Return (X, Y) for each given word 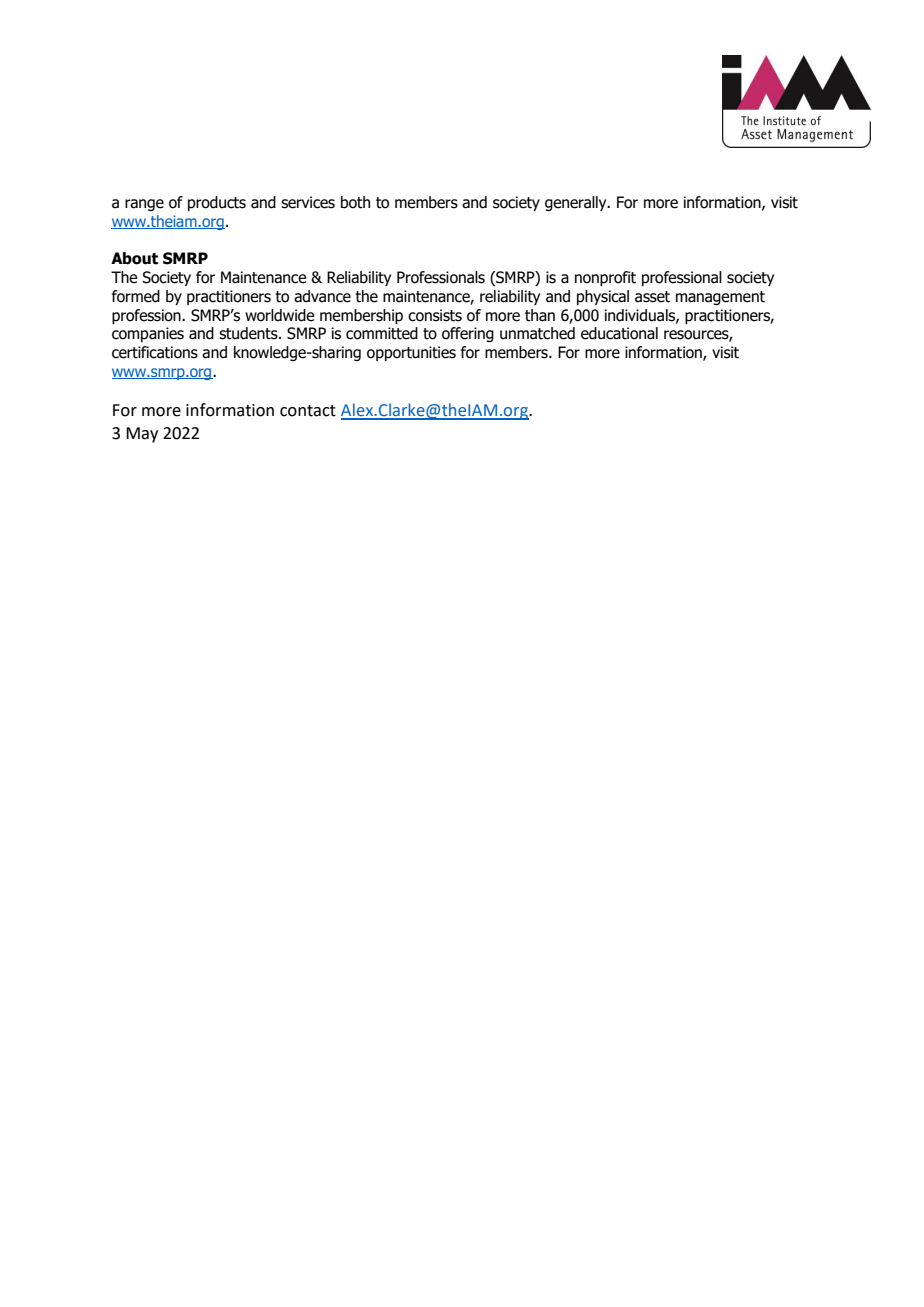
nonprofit (605, 278)
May (142, 435)
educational (619, 333)
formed (136, 296)
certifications (155, 352)
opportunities (411, 353)
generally (577, 203)
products (217, 203)
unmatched (537, 333)
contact (308, 411)
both (355, 202)
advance (322, 296)
